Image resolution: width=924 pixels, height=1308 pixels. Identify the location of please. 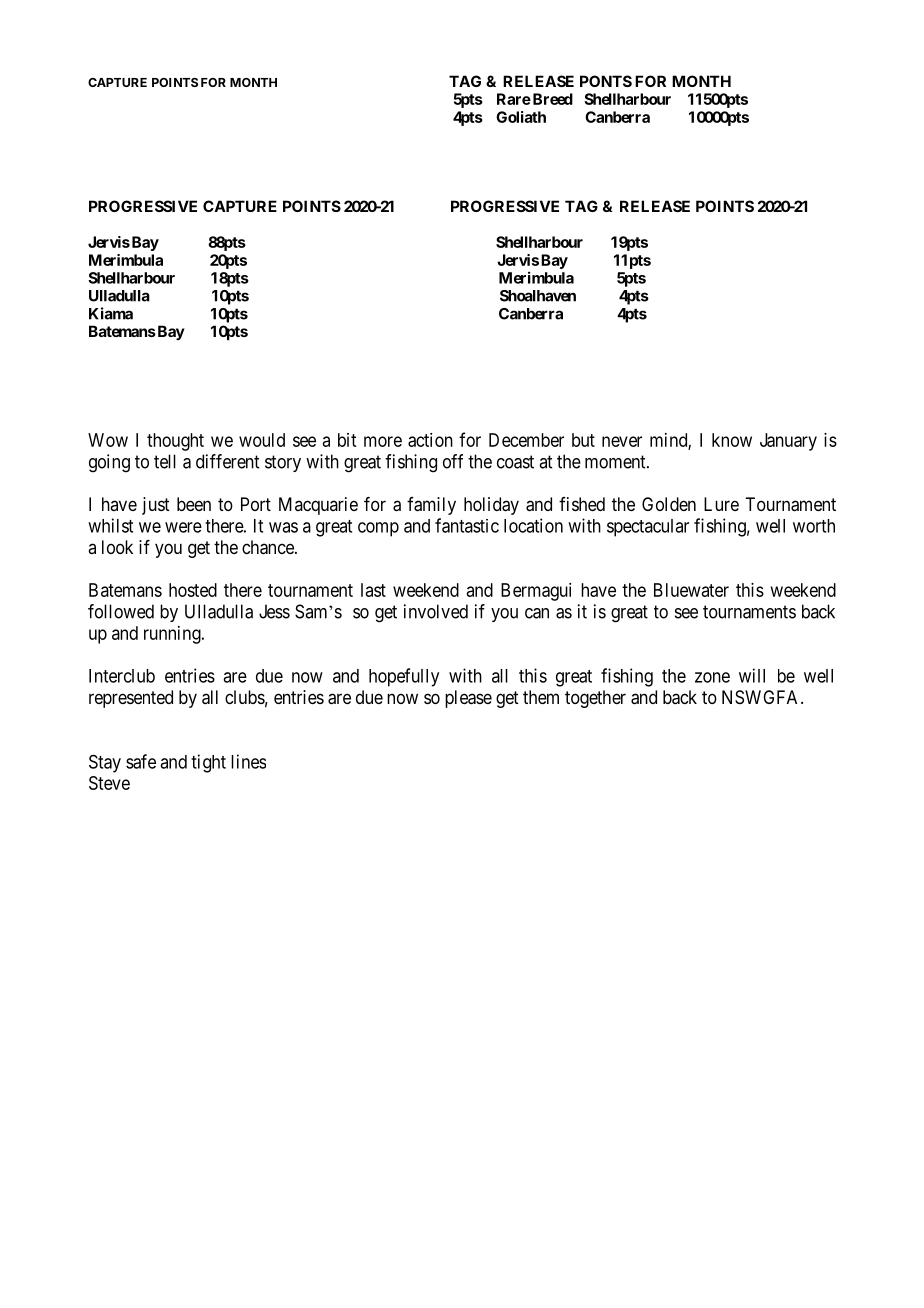
(468, 699).
